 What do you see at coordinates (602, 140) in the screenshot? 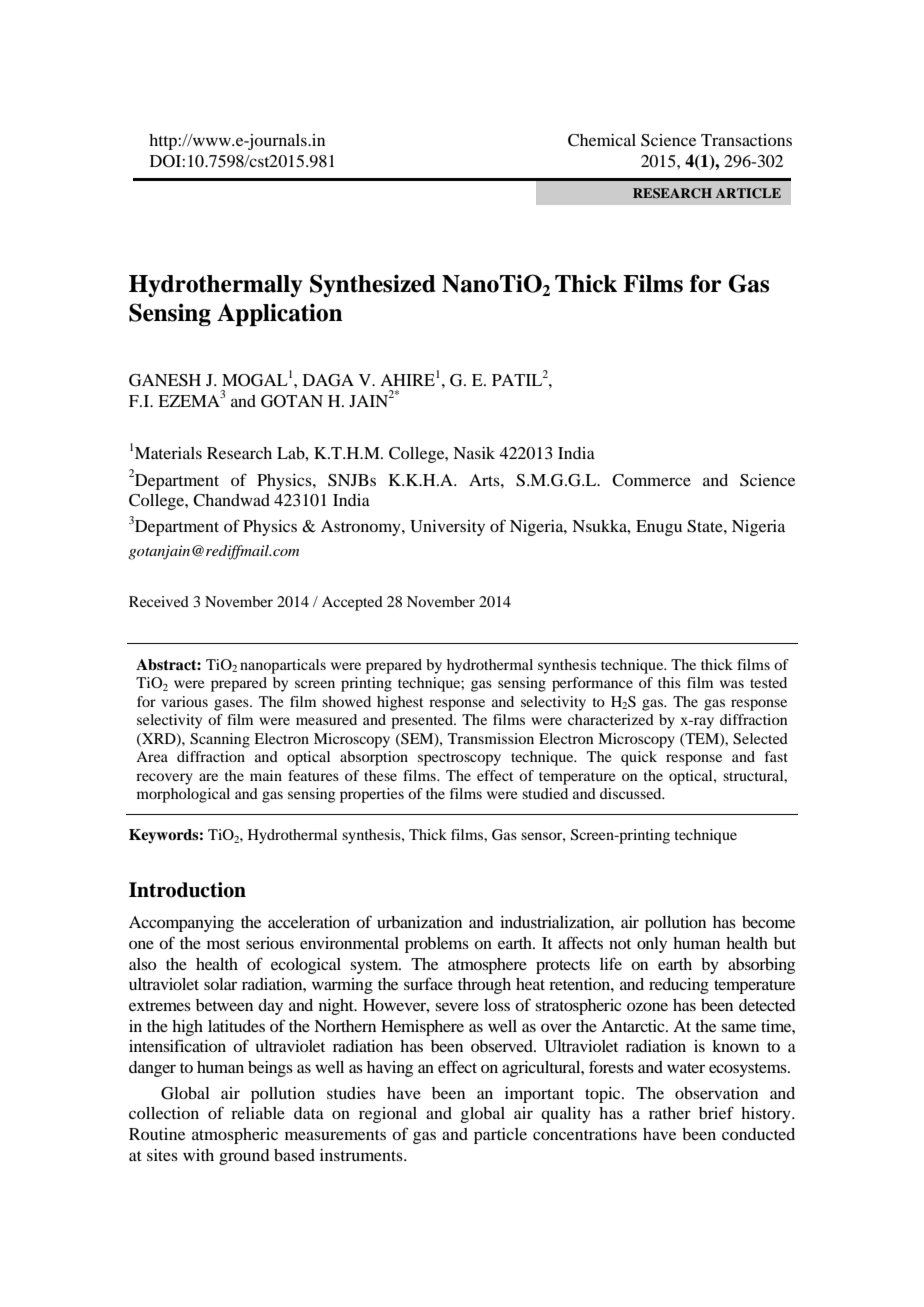
I see `Chemical` at bounding box center [602, 140].
